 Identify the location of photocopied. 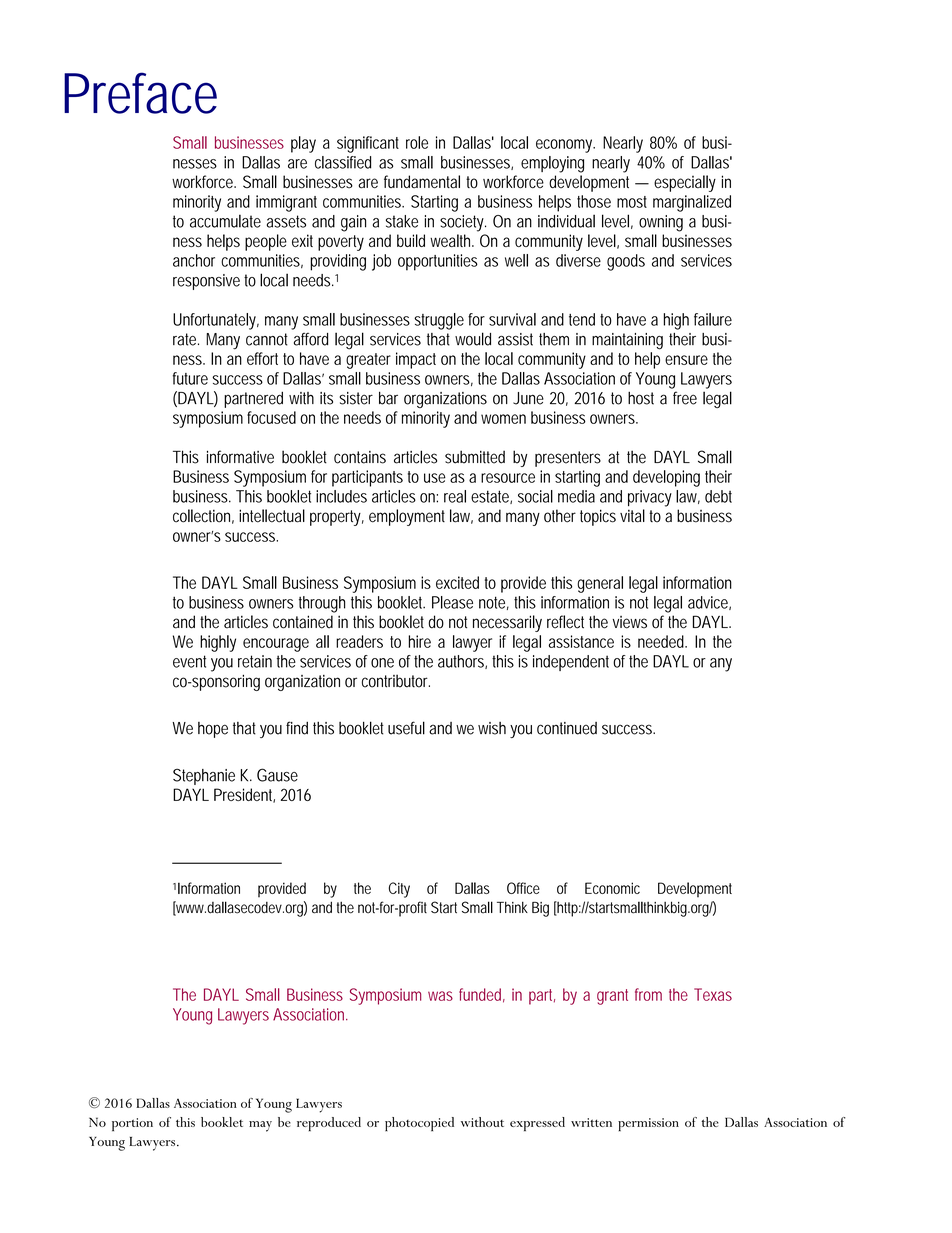
(419, 1124).
